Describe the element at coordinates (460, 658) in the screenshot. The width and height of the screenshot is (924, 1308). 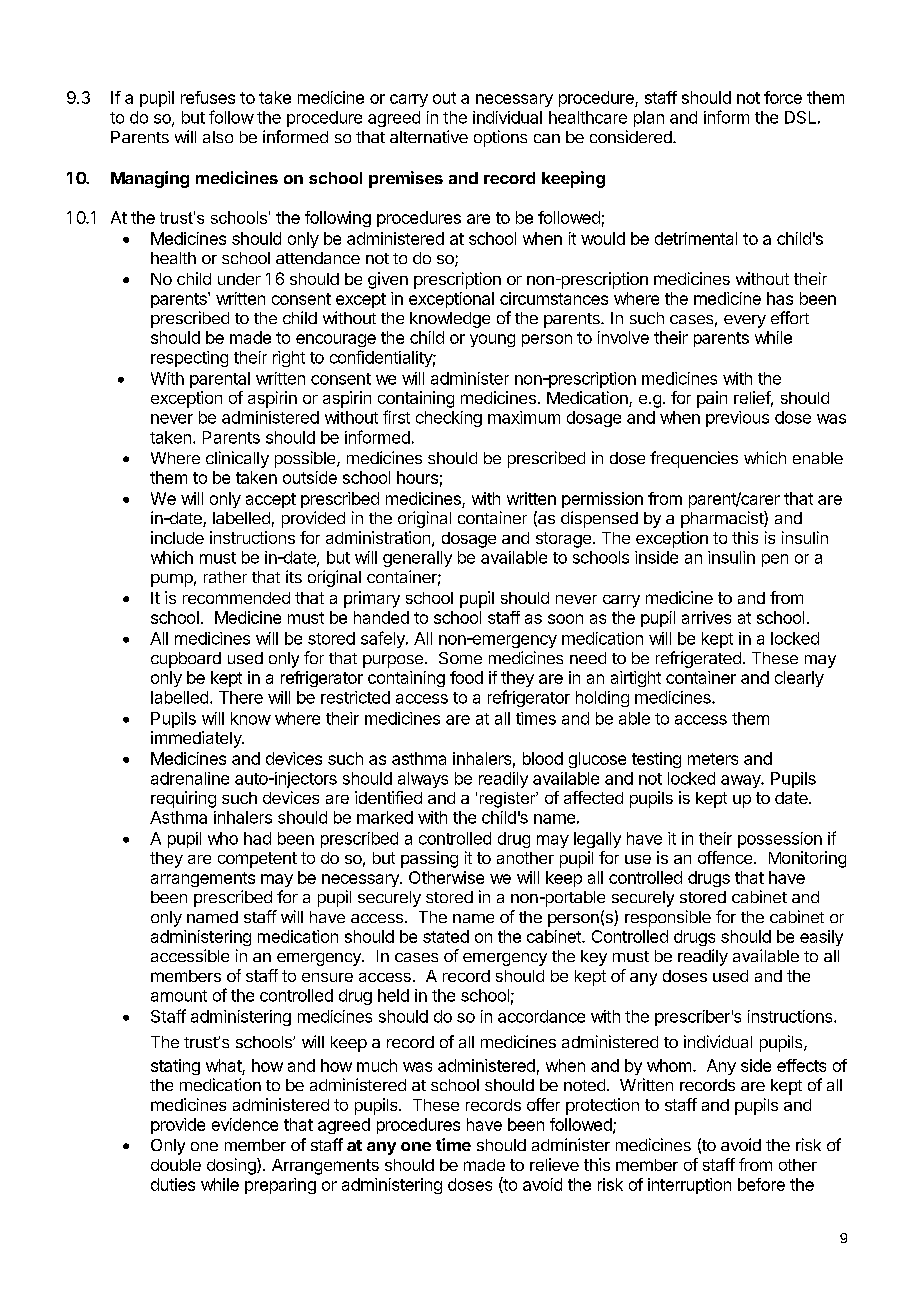
I see `Some` at that location.
